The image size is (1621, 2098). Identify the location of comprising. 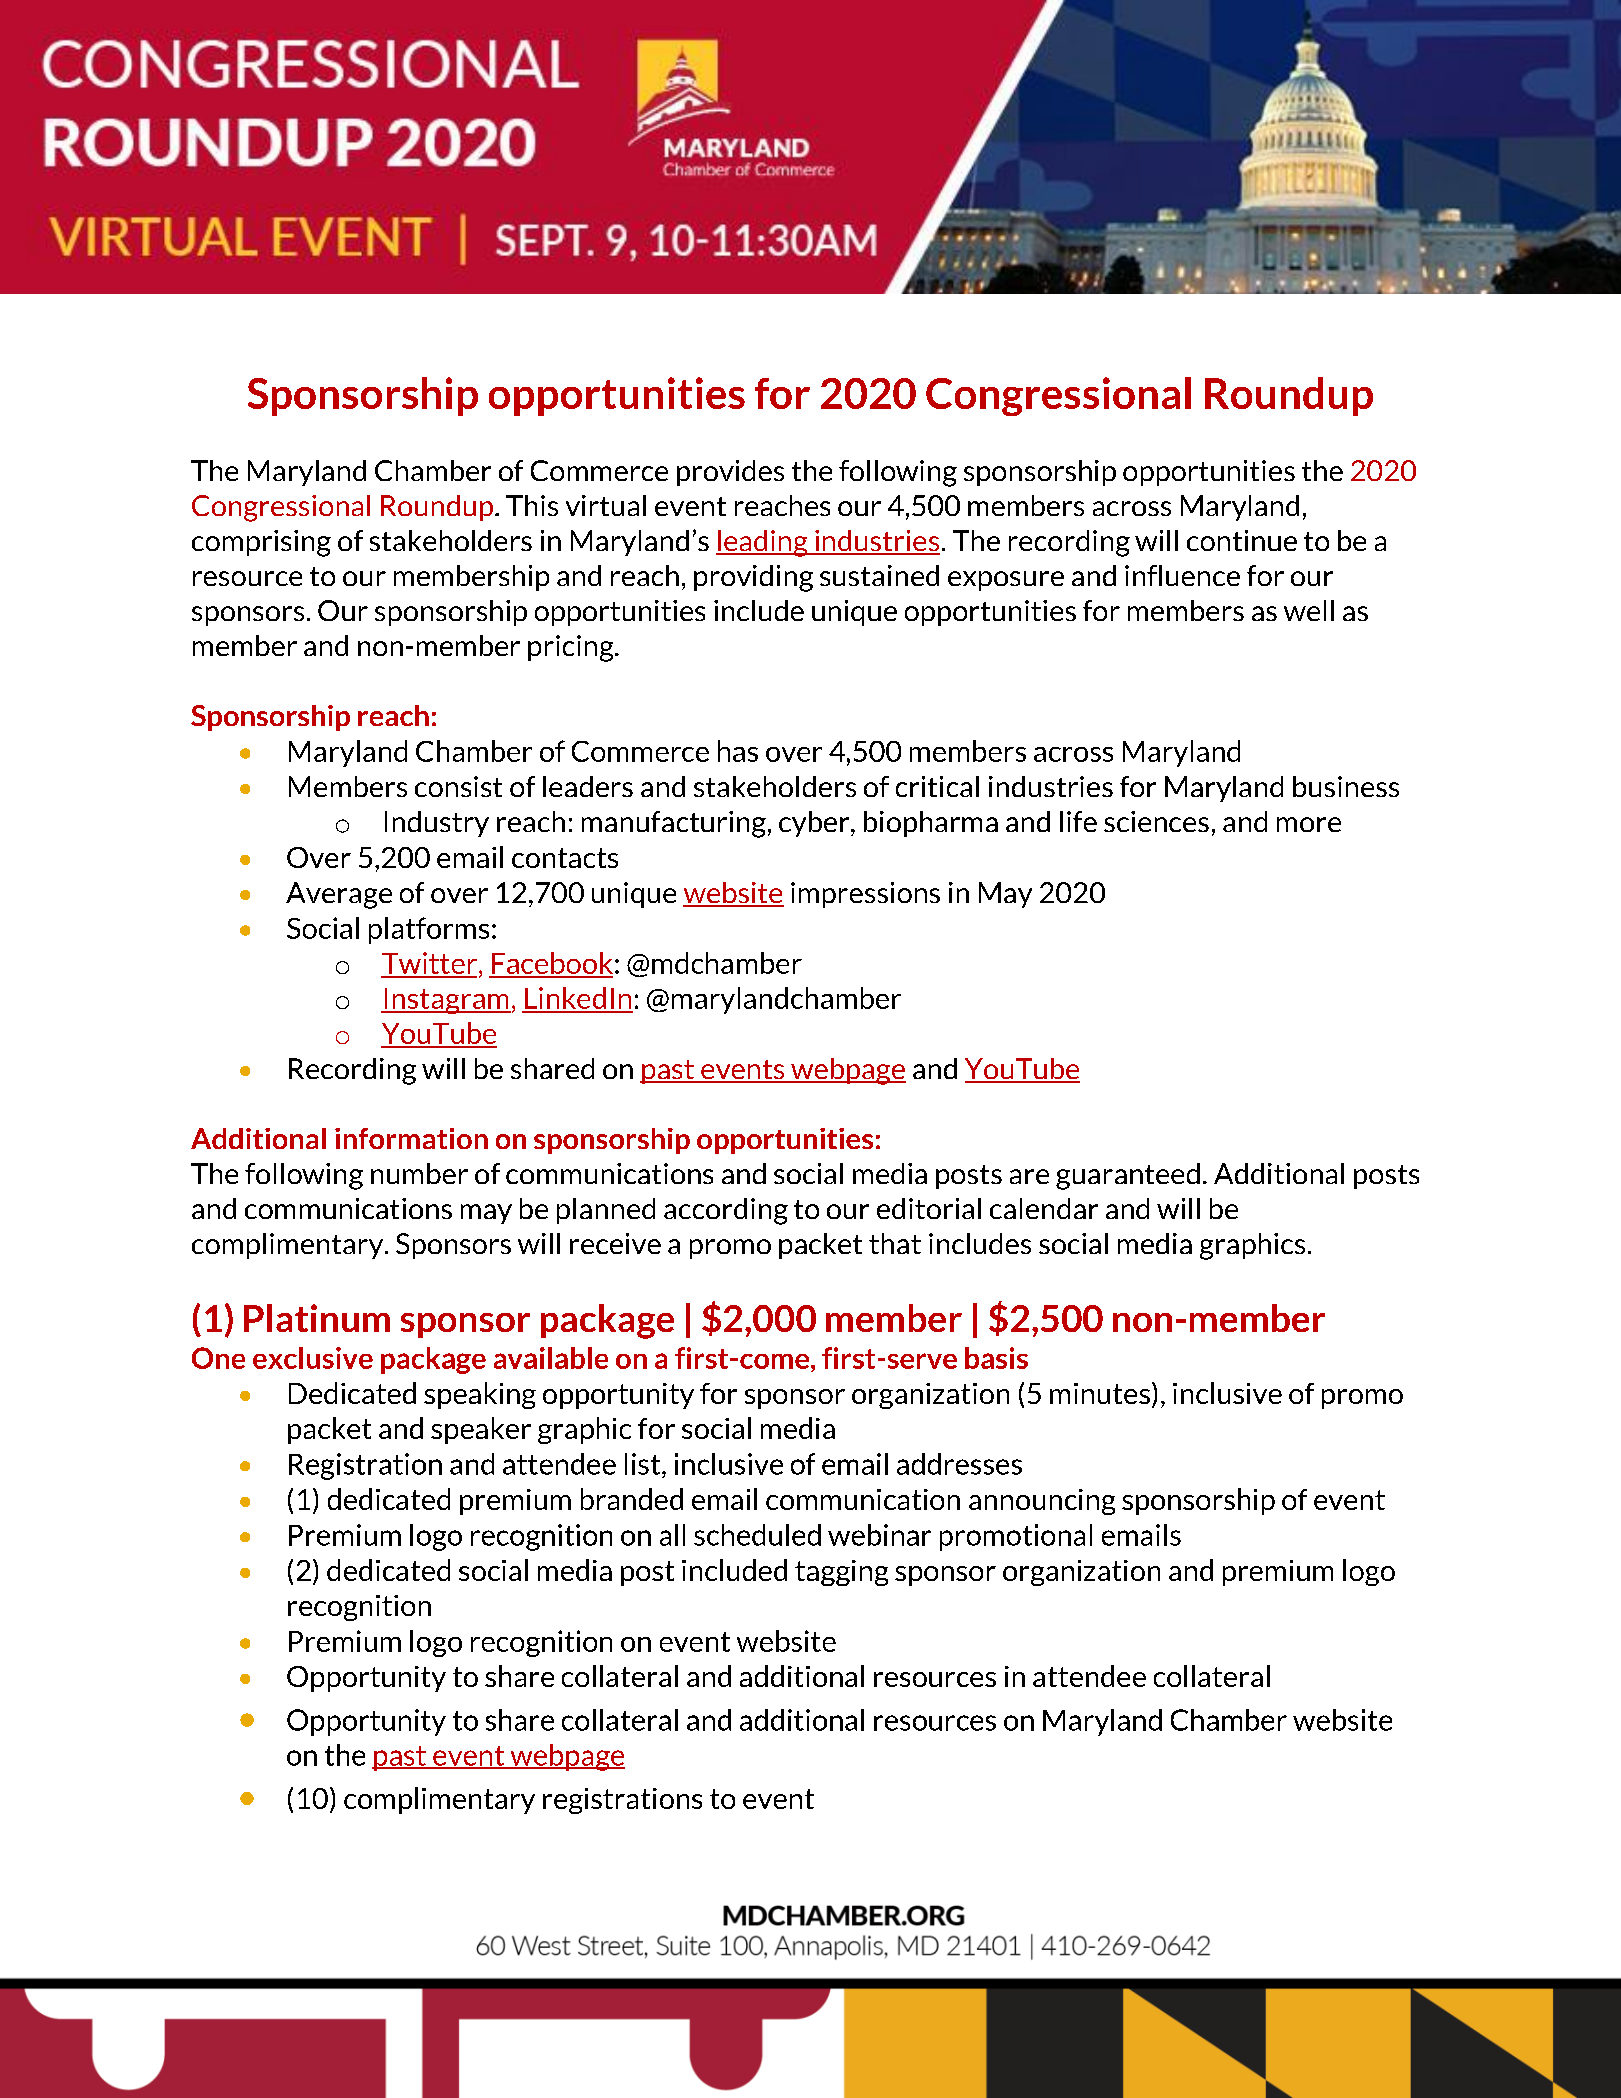
(261, 543).
